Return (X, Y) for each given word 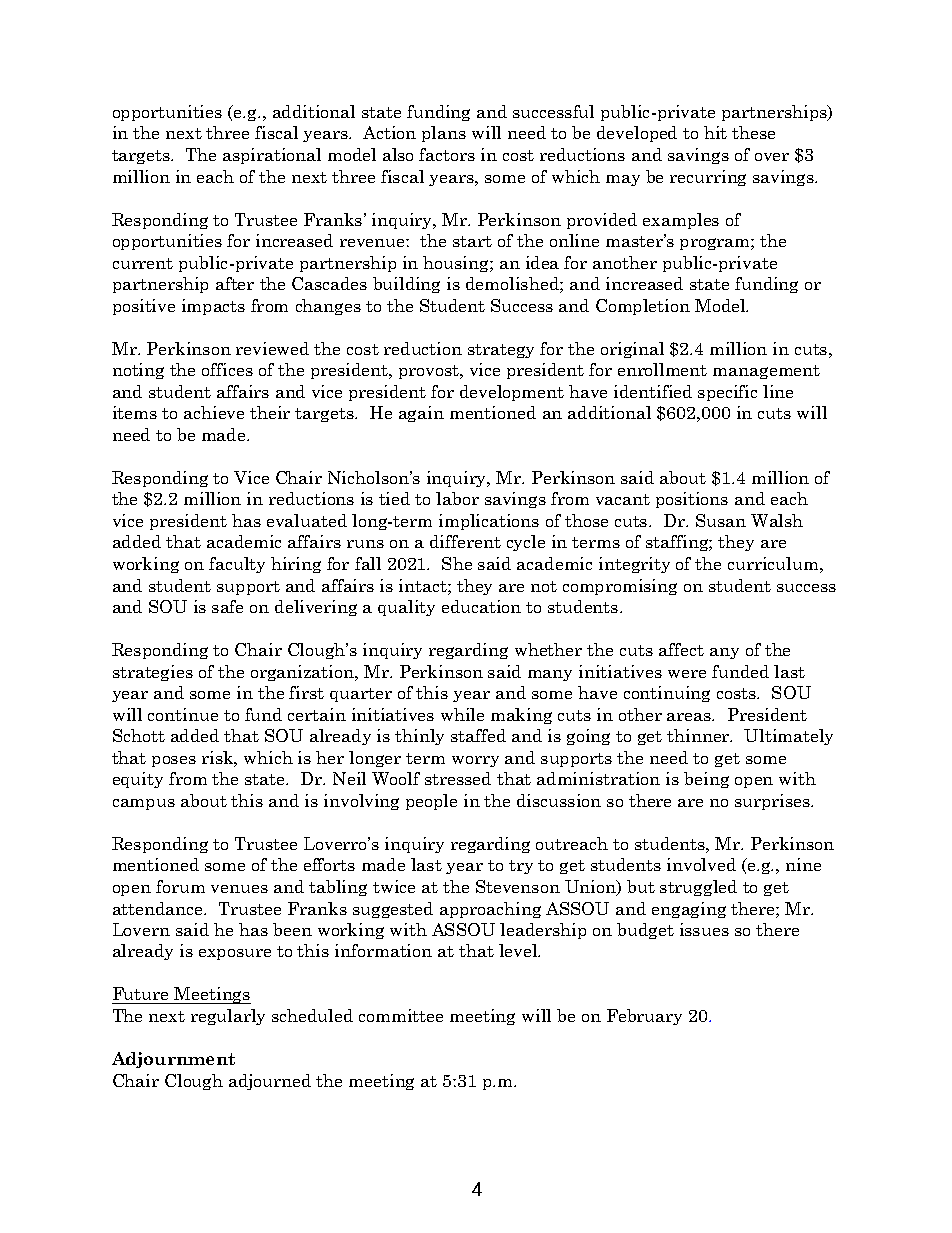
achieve (214, 412)
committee (401, 1015)
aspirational (272, 156)
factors (447, 154)
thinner (699, 735)
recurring (708, 178)
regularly (228, 1017)
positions (692, 500)
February (644, 1017)
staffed (478, 735)
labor (457, 498)
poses (174, 761)
